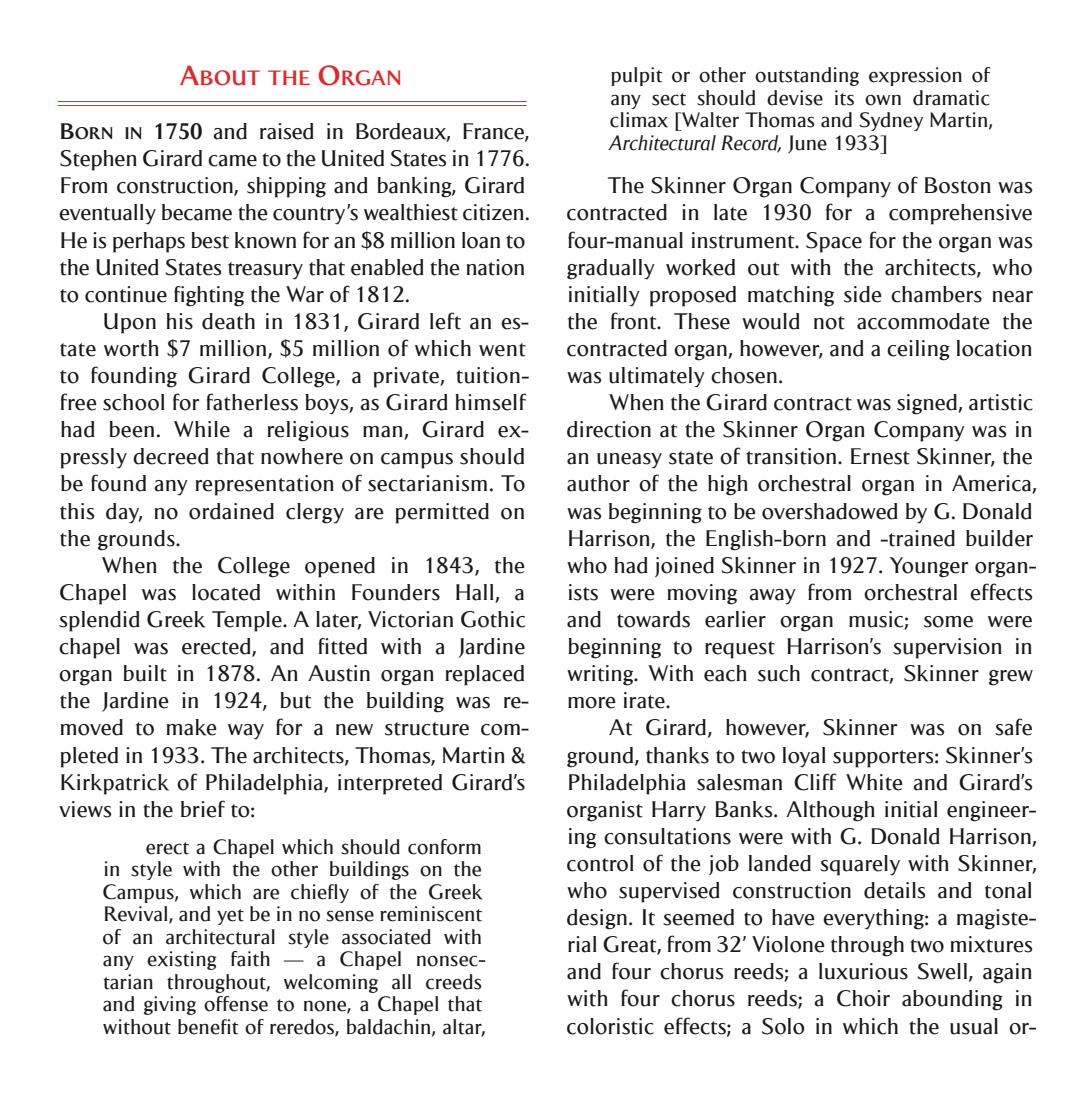  Describe the element at coordinates (891, 121) in the image. I see `Sydney` at that location.
